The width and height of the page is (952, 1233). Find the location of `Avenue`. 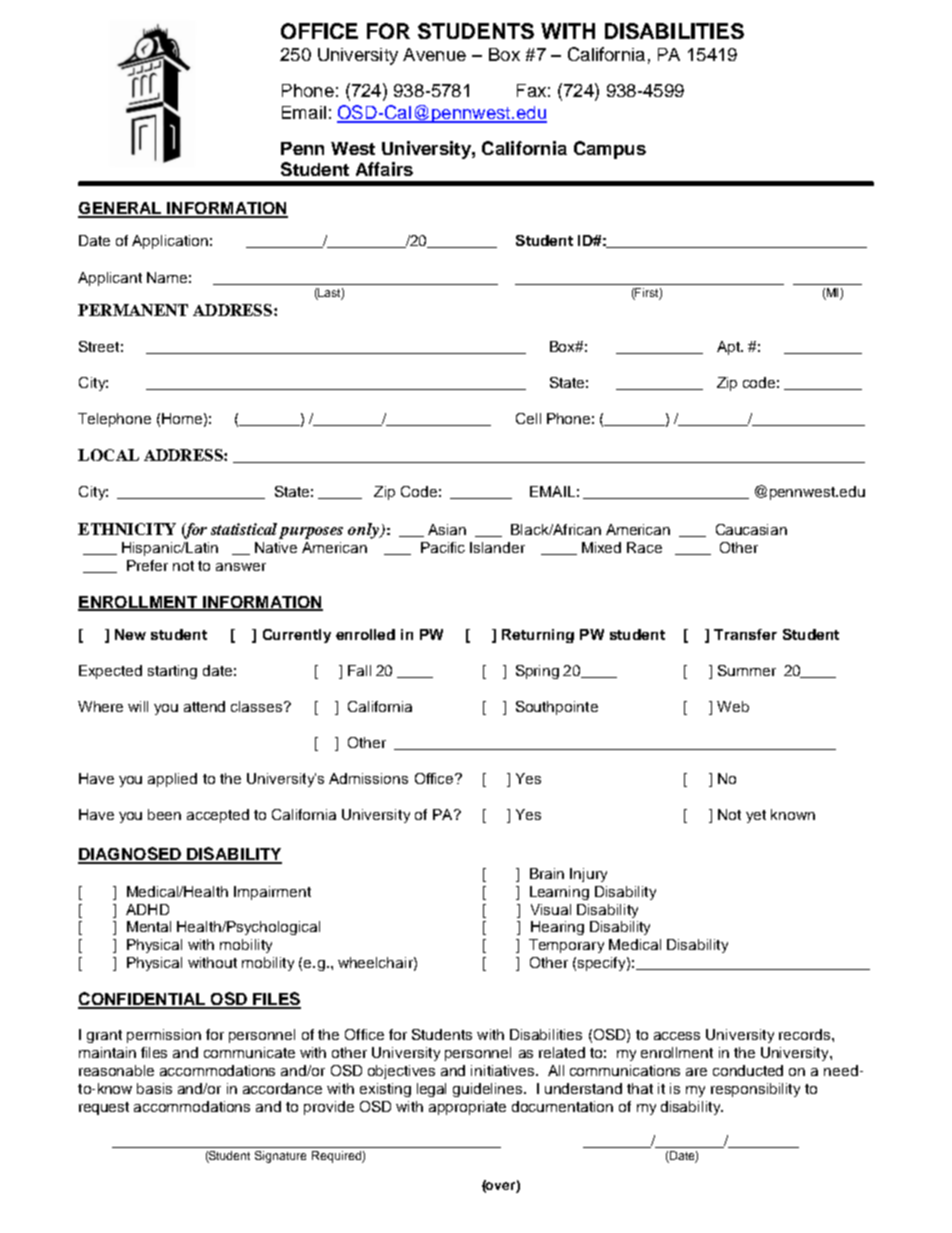

Avenue is located at coordinates (434, 54).
